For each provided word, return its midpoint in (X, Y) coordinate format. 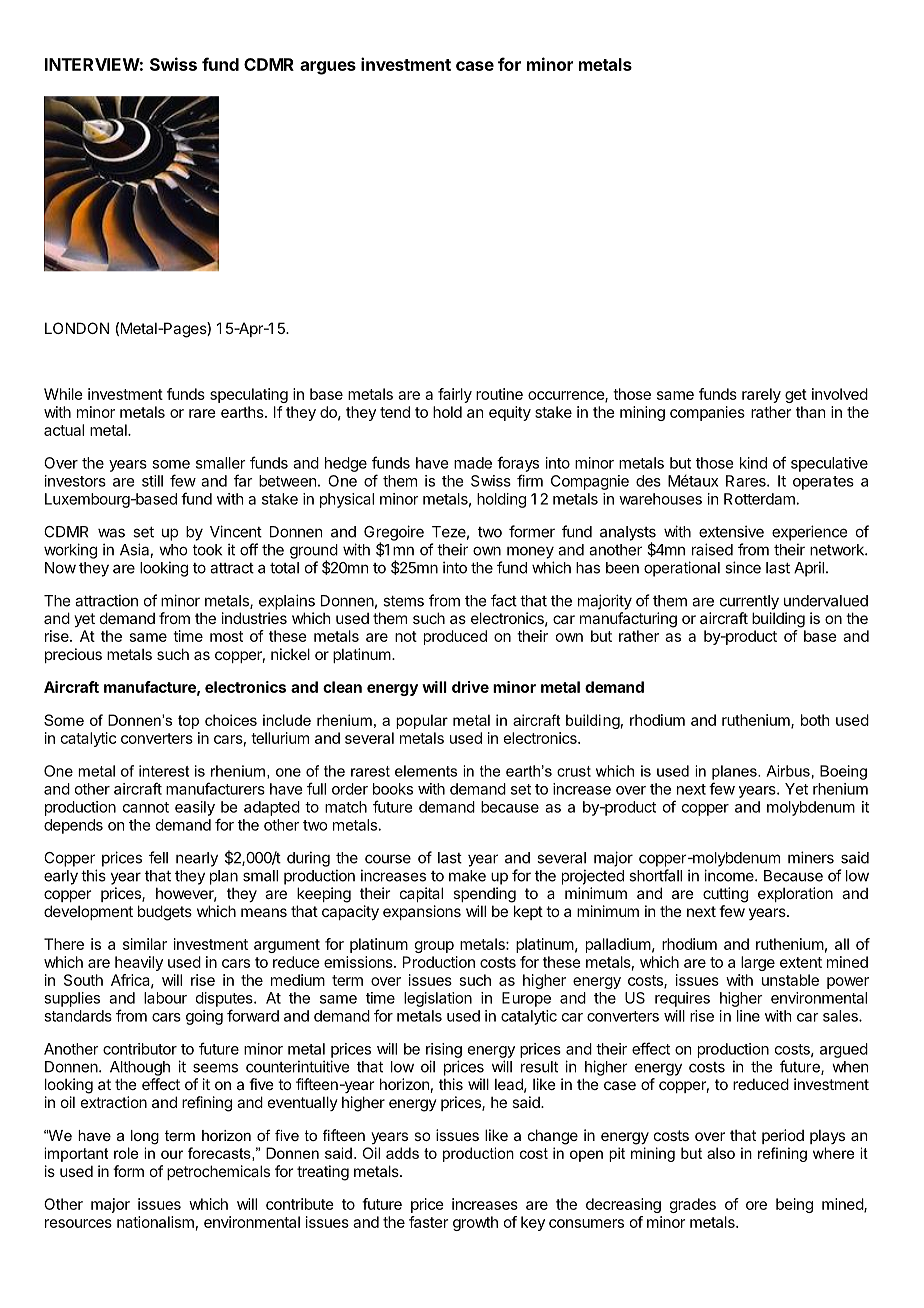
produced (455, 637)
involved (840, 394)
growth (475, 1223)
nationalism (155, 1222)
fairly (455, 395)
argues (328, 68)
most (226, 636)
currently (749, 602)
